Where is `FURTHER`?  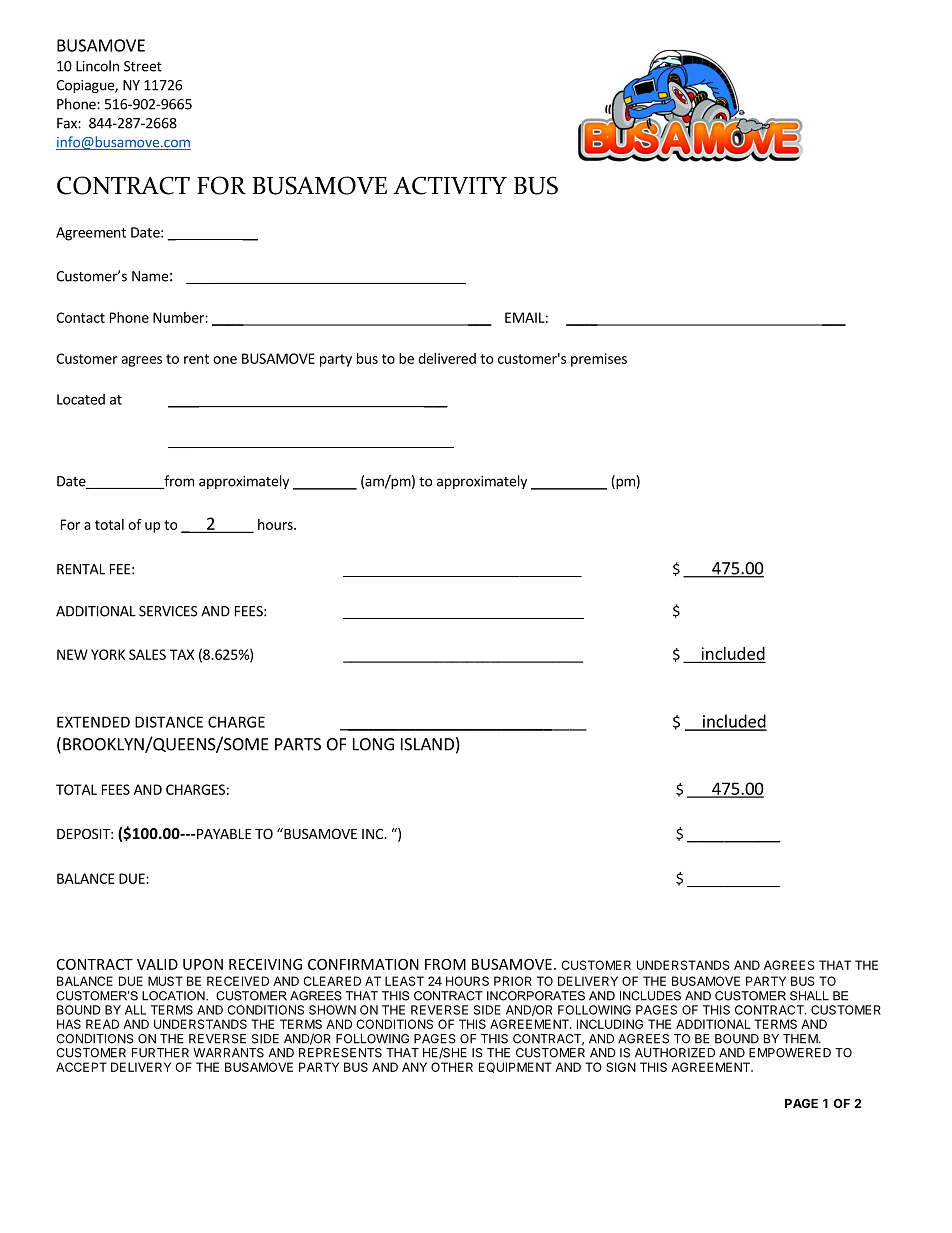 FURTHER is located at coordinates (160, 1053).
